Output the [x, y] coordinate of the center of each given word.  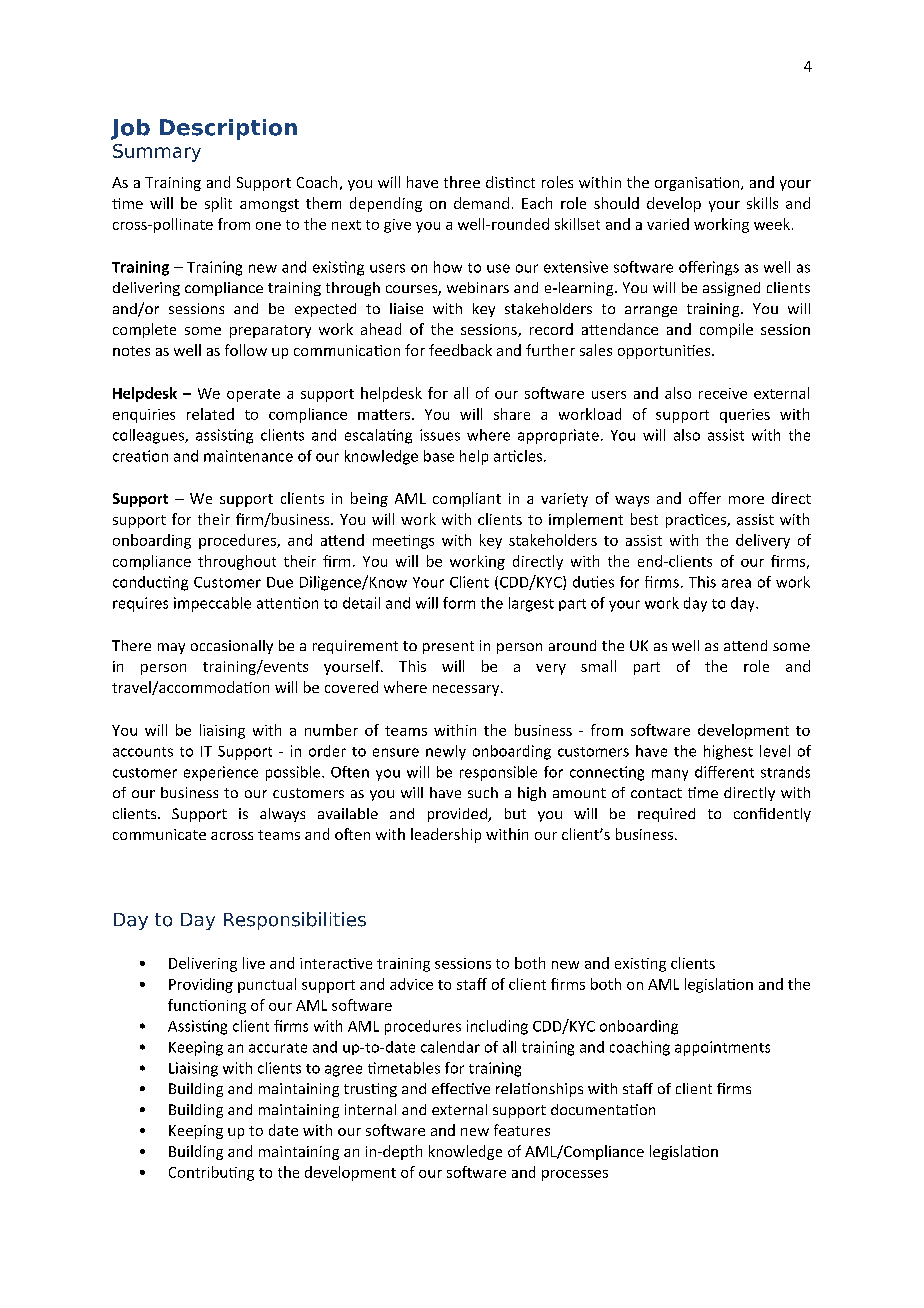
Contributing [211, 1173]
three [462, 182]
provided [458, 815]
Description [228, 129]
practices [697, 521]
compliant [467, 499]
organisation [698, 184]
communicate [159, 834]
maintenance [248, 456]
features [522, 1130]
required [666, 815]
